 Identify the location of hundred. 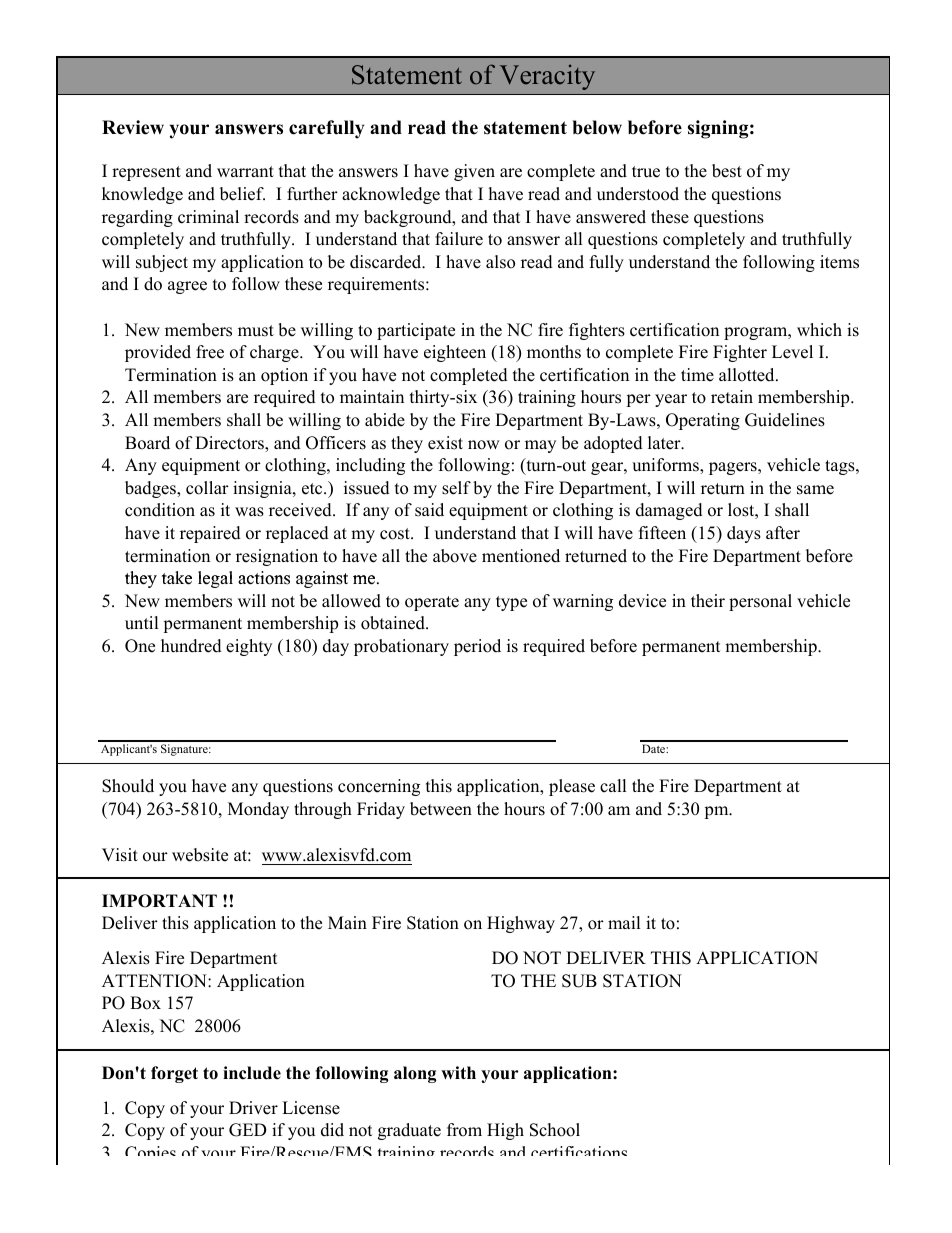
(191, 646).
